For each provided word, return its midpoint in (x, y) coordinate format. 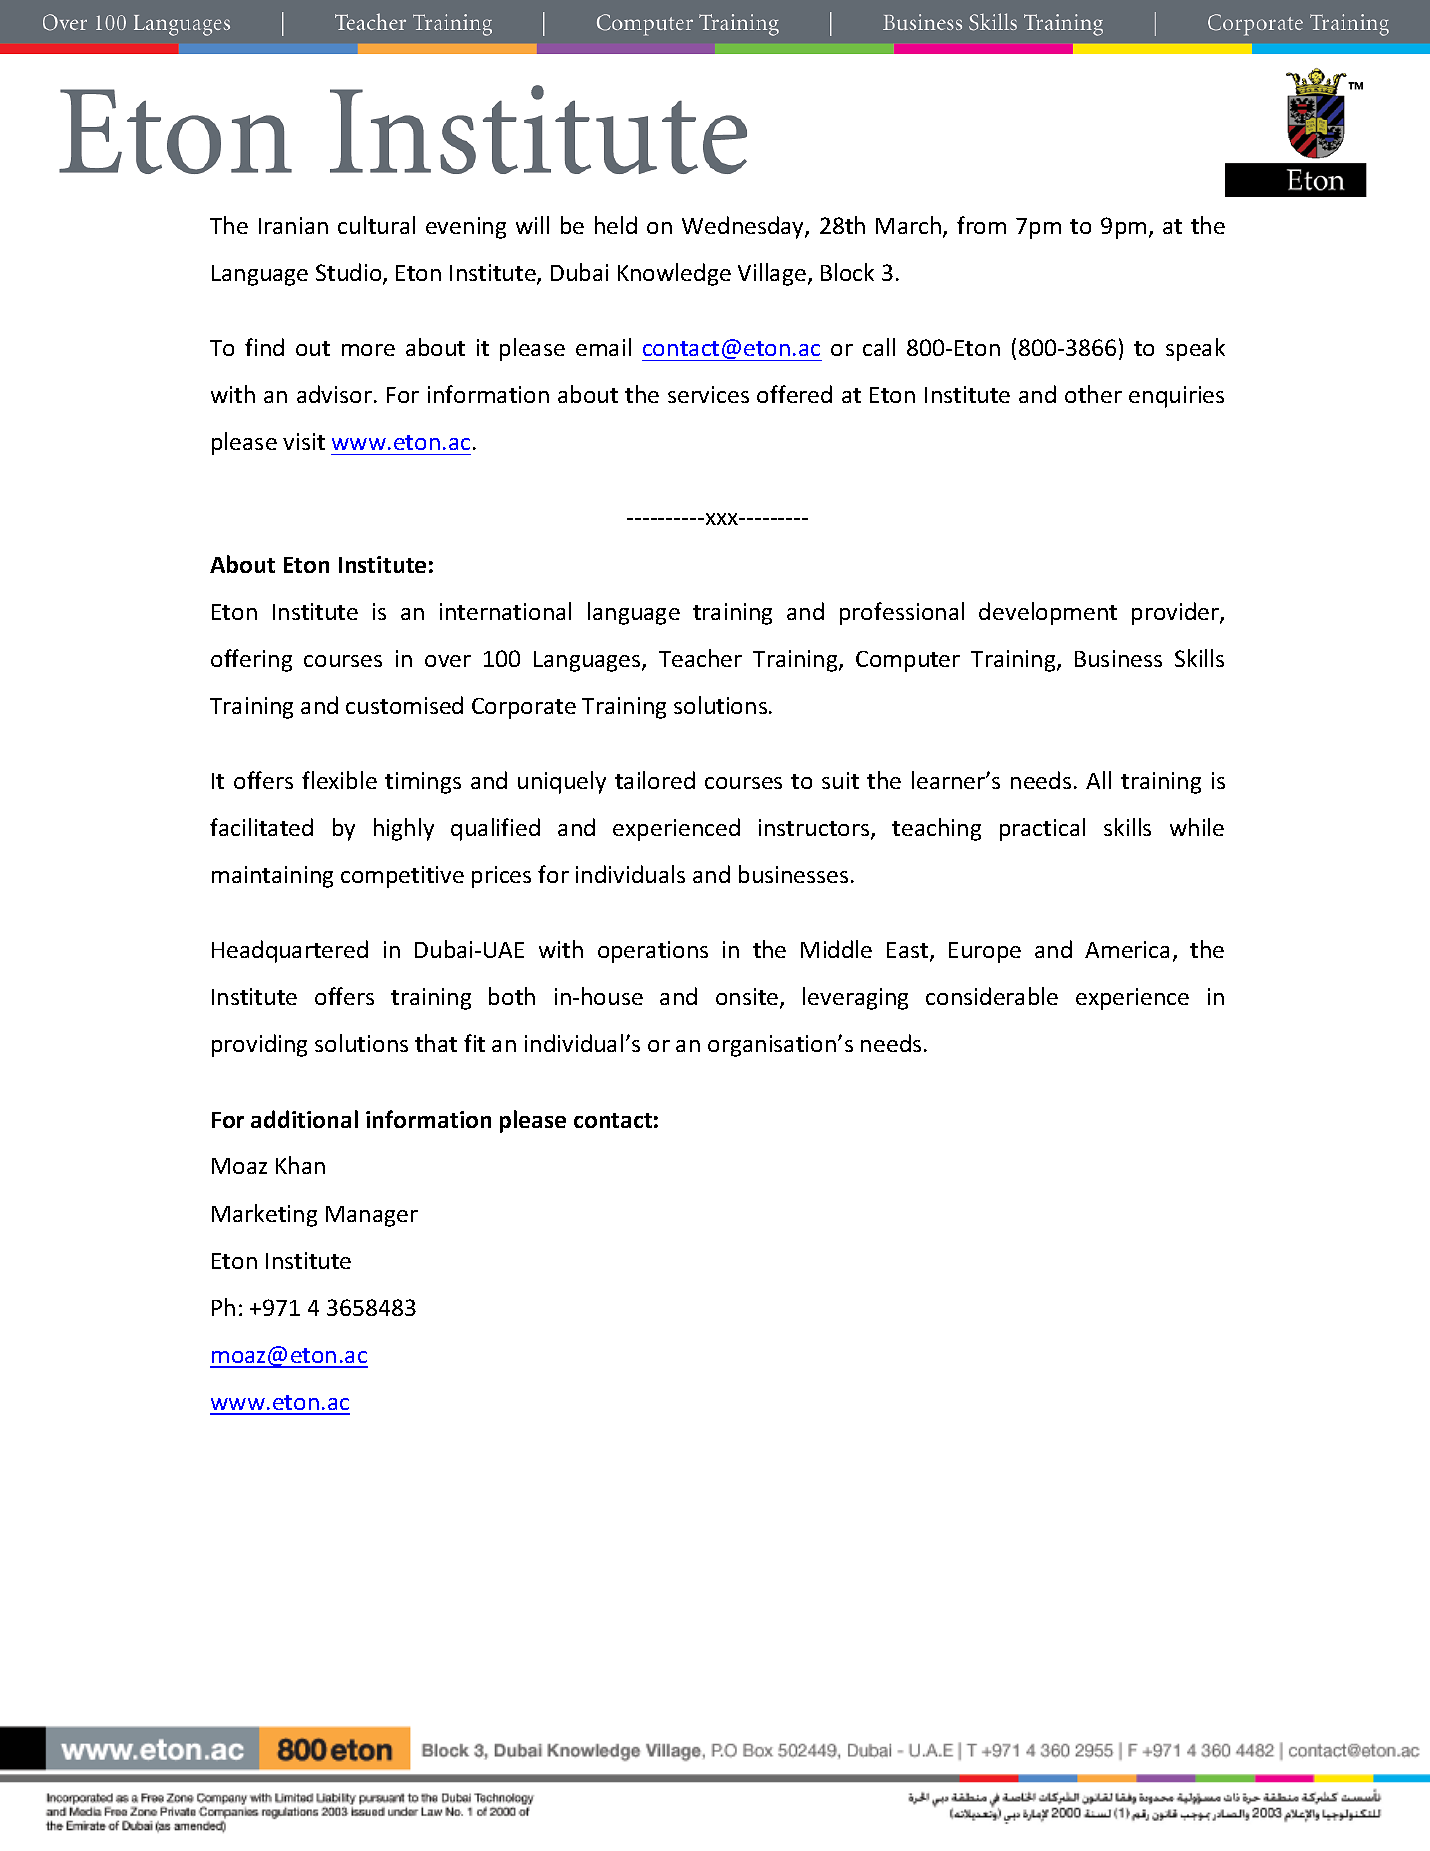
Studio (350, 273)
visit (304, 441)
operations (653, 952)
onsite (748, 998)
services (708, 394)
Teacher (700, 658)
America (1127, 949)
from (981, 225)
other (1093, 394)
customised (404, 705)
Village (772, 274)
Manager (372, 1216)
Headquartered (290, 951)
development (1048, 613)
